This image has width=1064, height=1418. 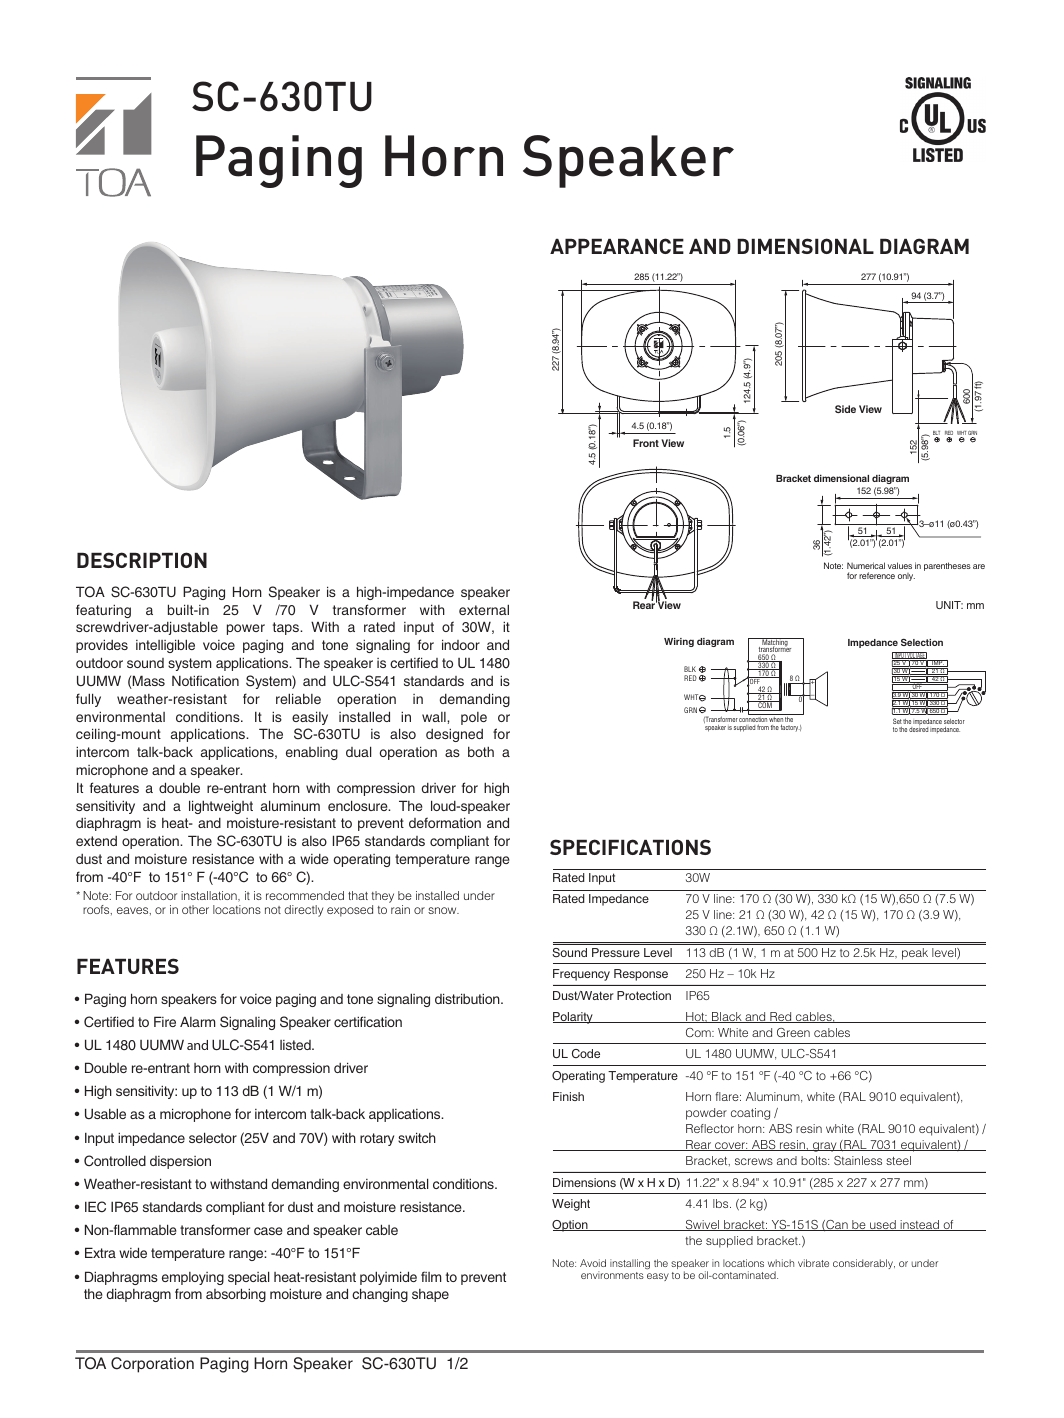 What do you see at coordinates (793, 1032) in the image?
I see `Green` at bounding box center [793, 1032].
